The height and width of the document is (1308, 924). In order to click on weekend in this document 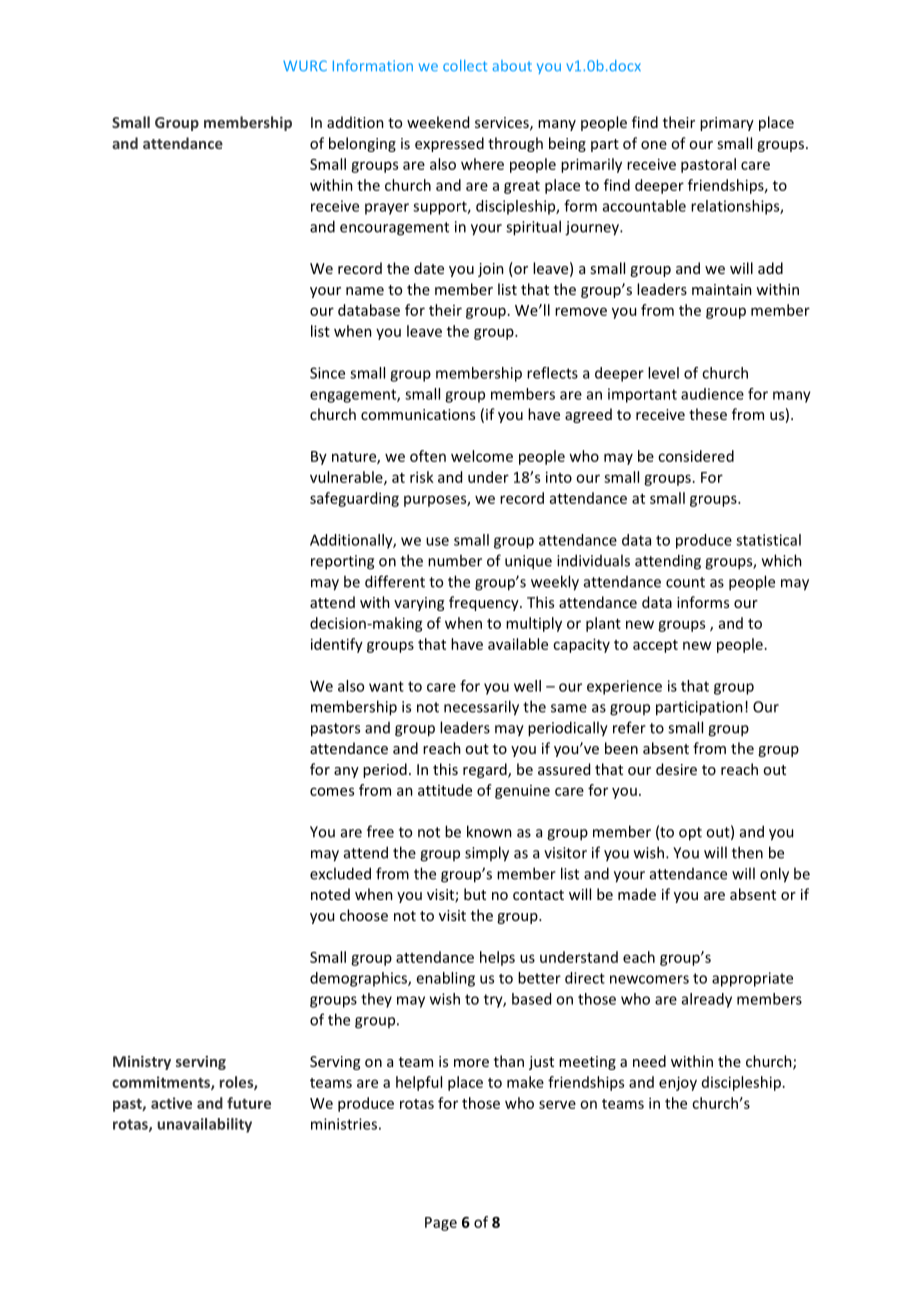, I will do `click(438, 122)`.
